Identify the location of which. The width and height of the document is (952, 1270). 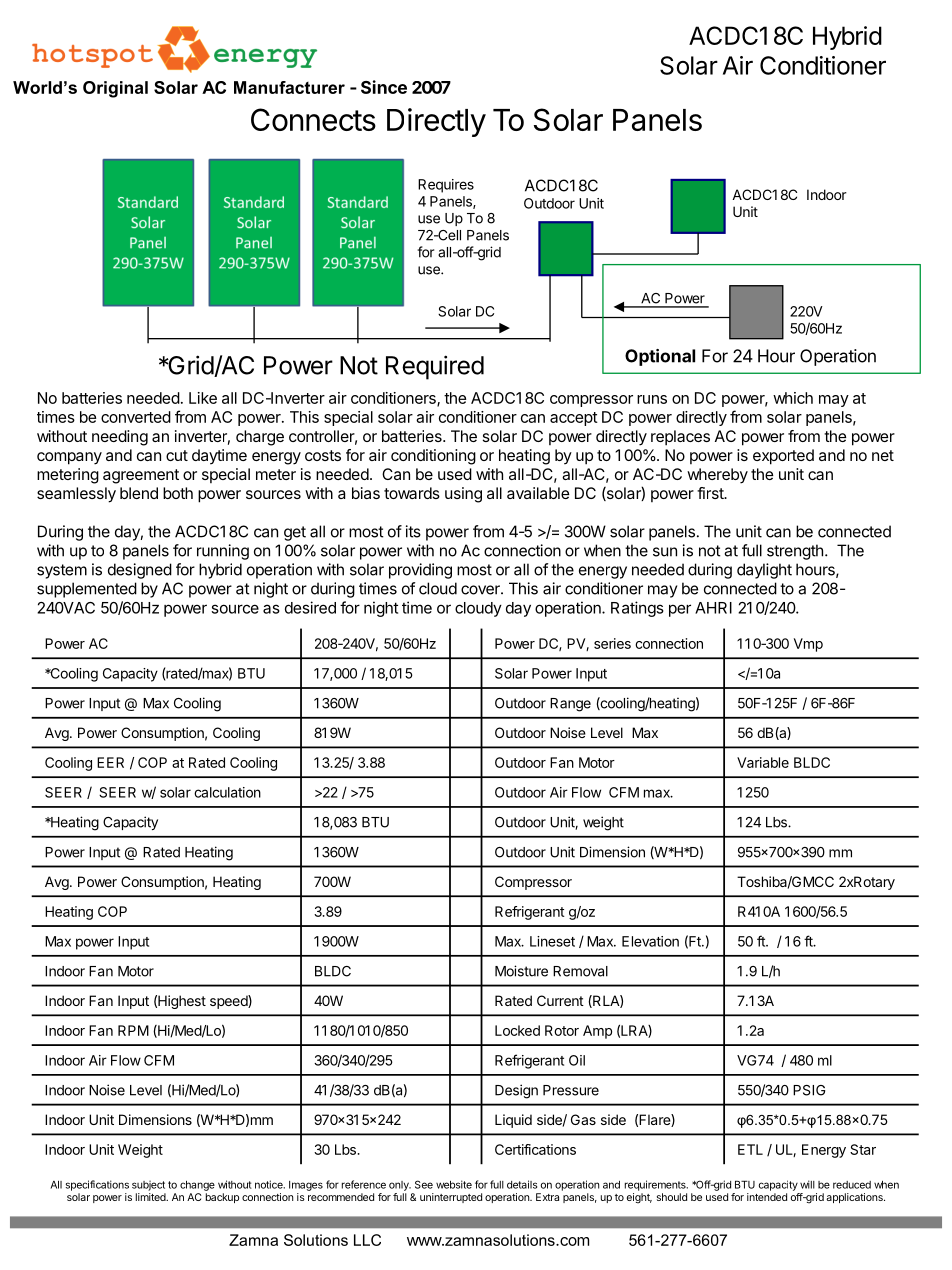
(793, 398).
